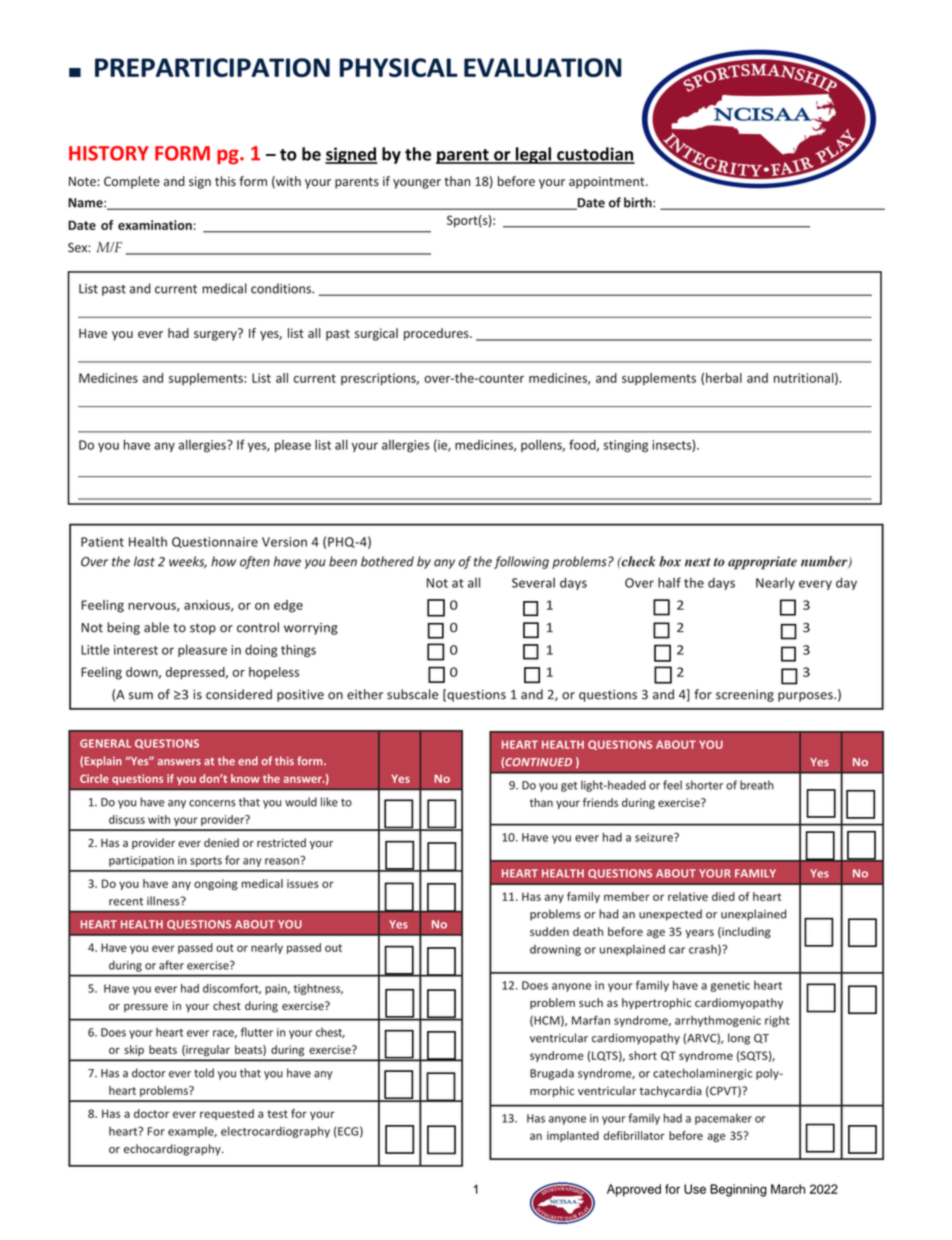  What do you see at coordinates (399, 67) in the screenshot?
I see `PHYSICAL` at bounding box center [399, 67].
